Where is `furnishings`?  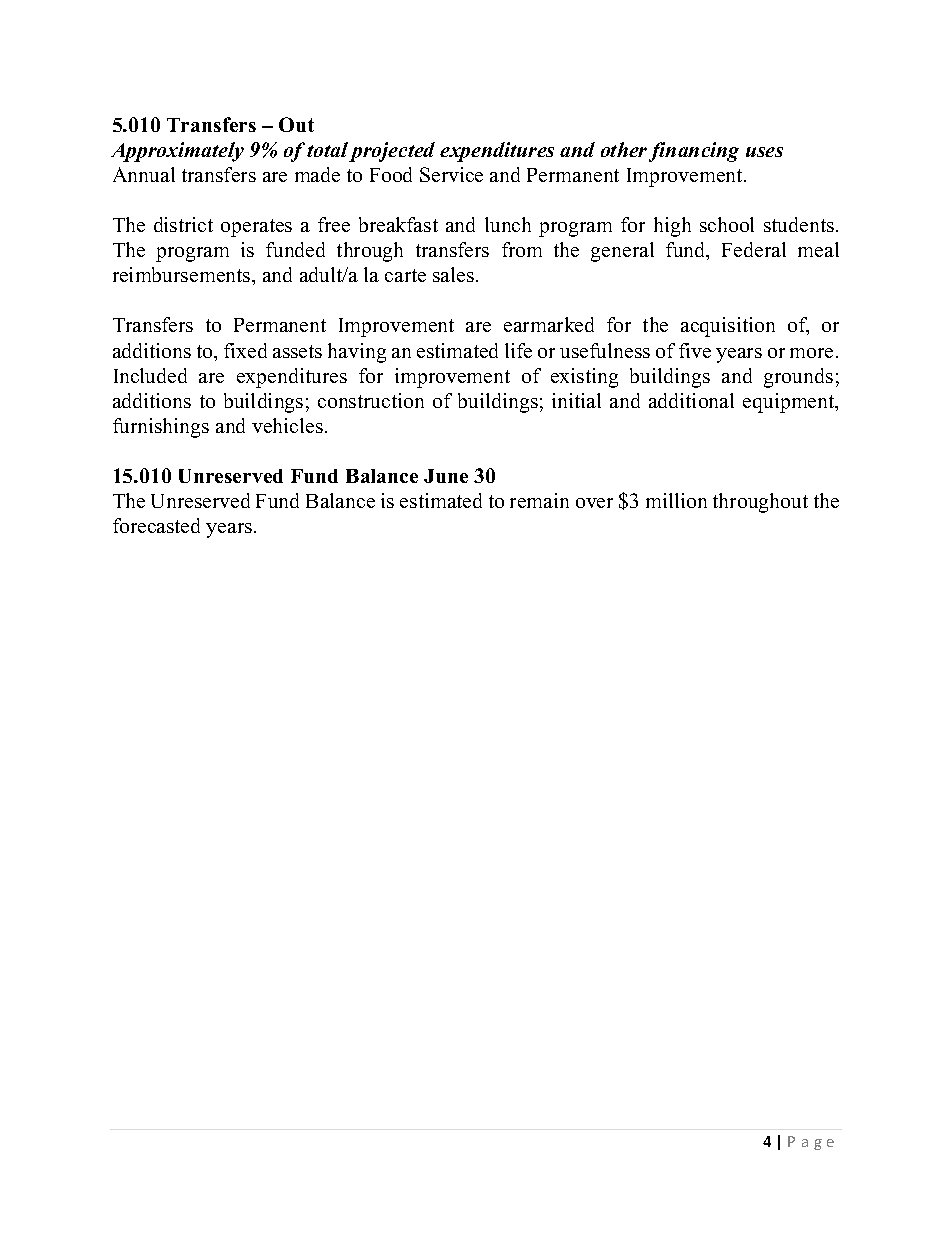
furnishings is located at coordinates (161, 428).
